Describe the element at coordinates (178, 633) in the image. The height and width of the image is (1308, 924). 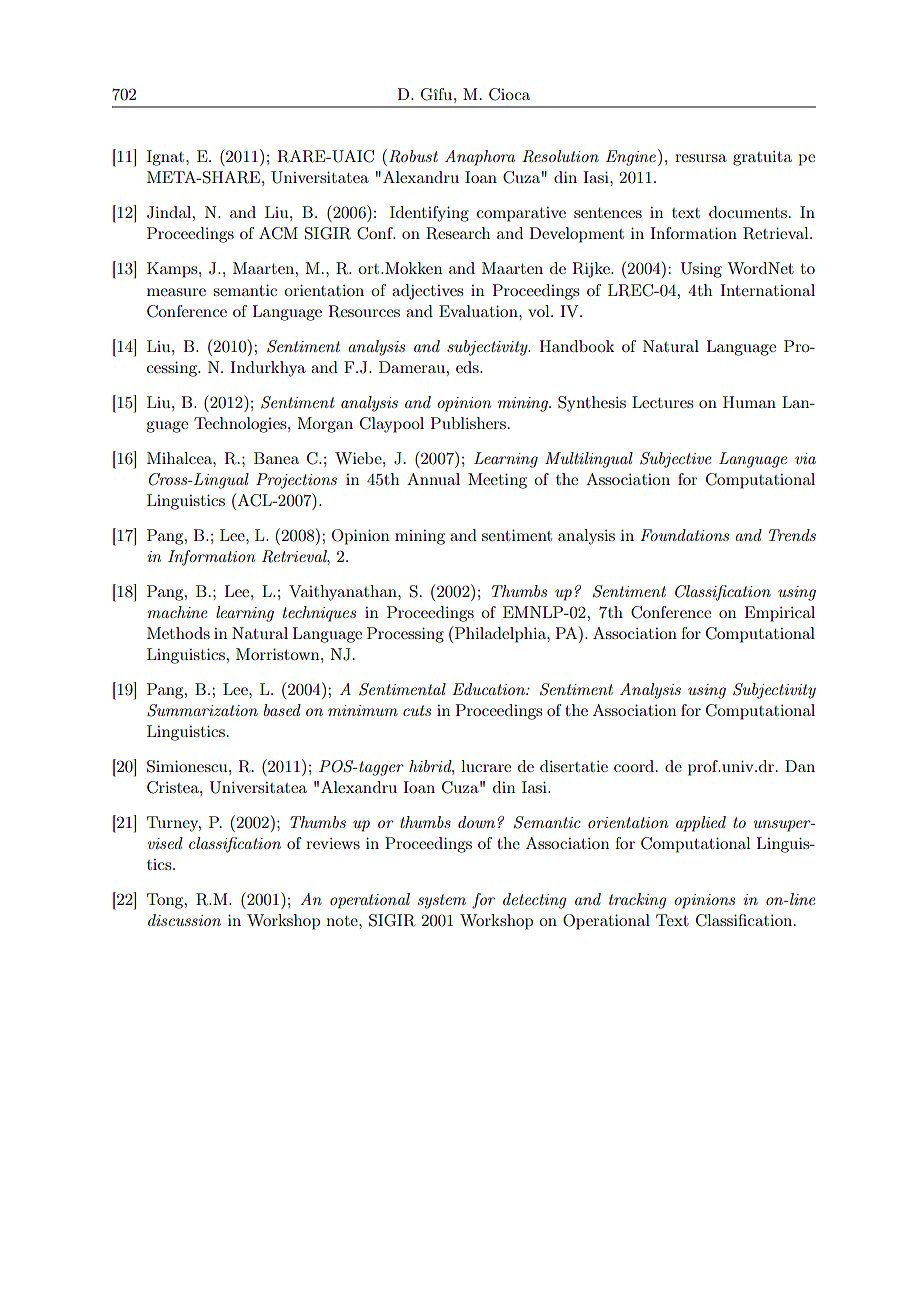
I see `Methods` at that location.
